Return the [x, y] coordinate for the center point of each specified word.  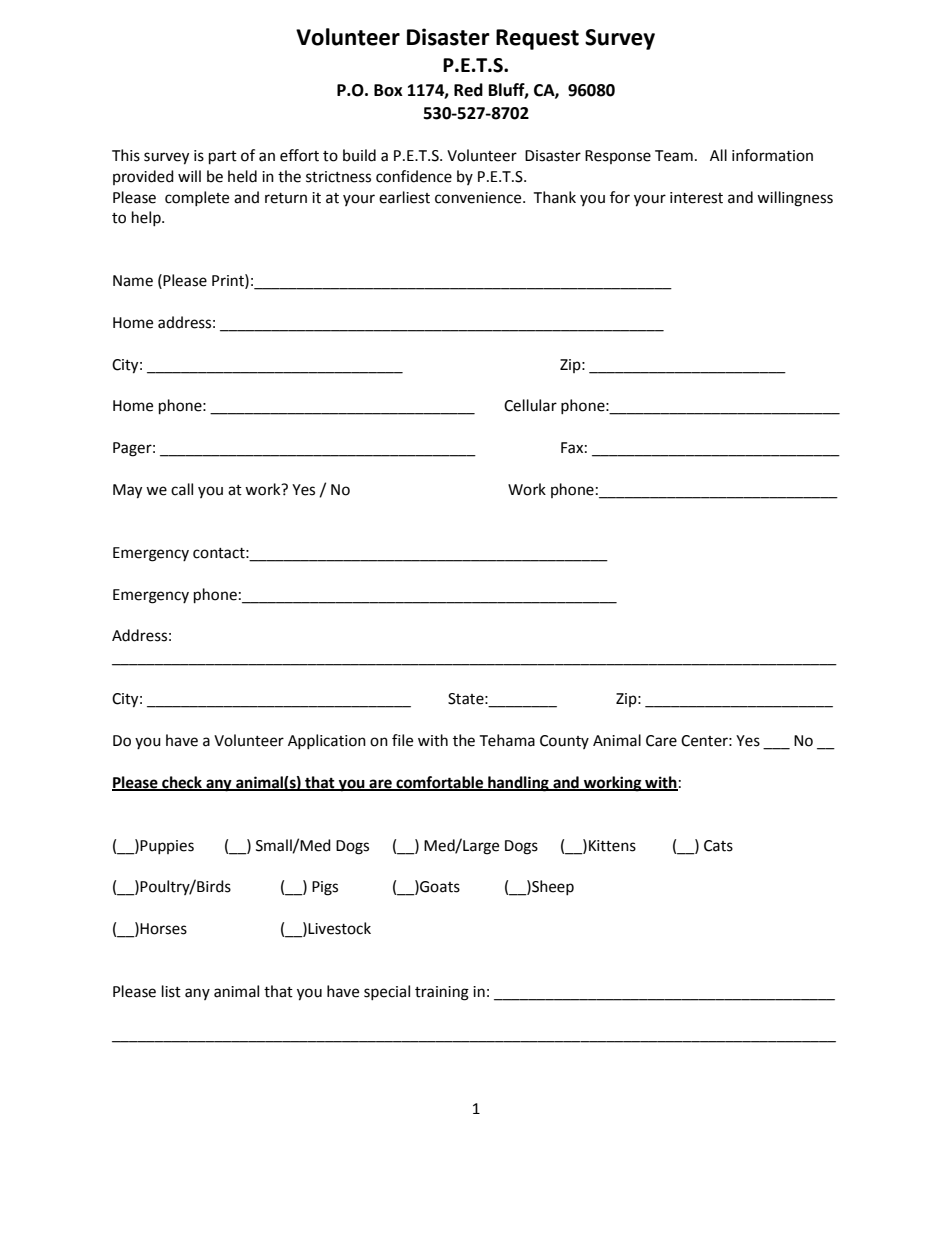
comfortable [440, 783]
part [223, 158]
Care [661, 741]
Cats [718, 846]
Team [674, 156]
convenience [479, 198]
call [182, 489]
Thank [554, 197]
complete [197, 198]
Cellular [530, 405]
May [127, 491]
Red [468, 90]
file [402, 740]
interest [696, 198]
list [171, 991]
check [182, 783]
